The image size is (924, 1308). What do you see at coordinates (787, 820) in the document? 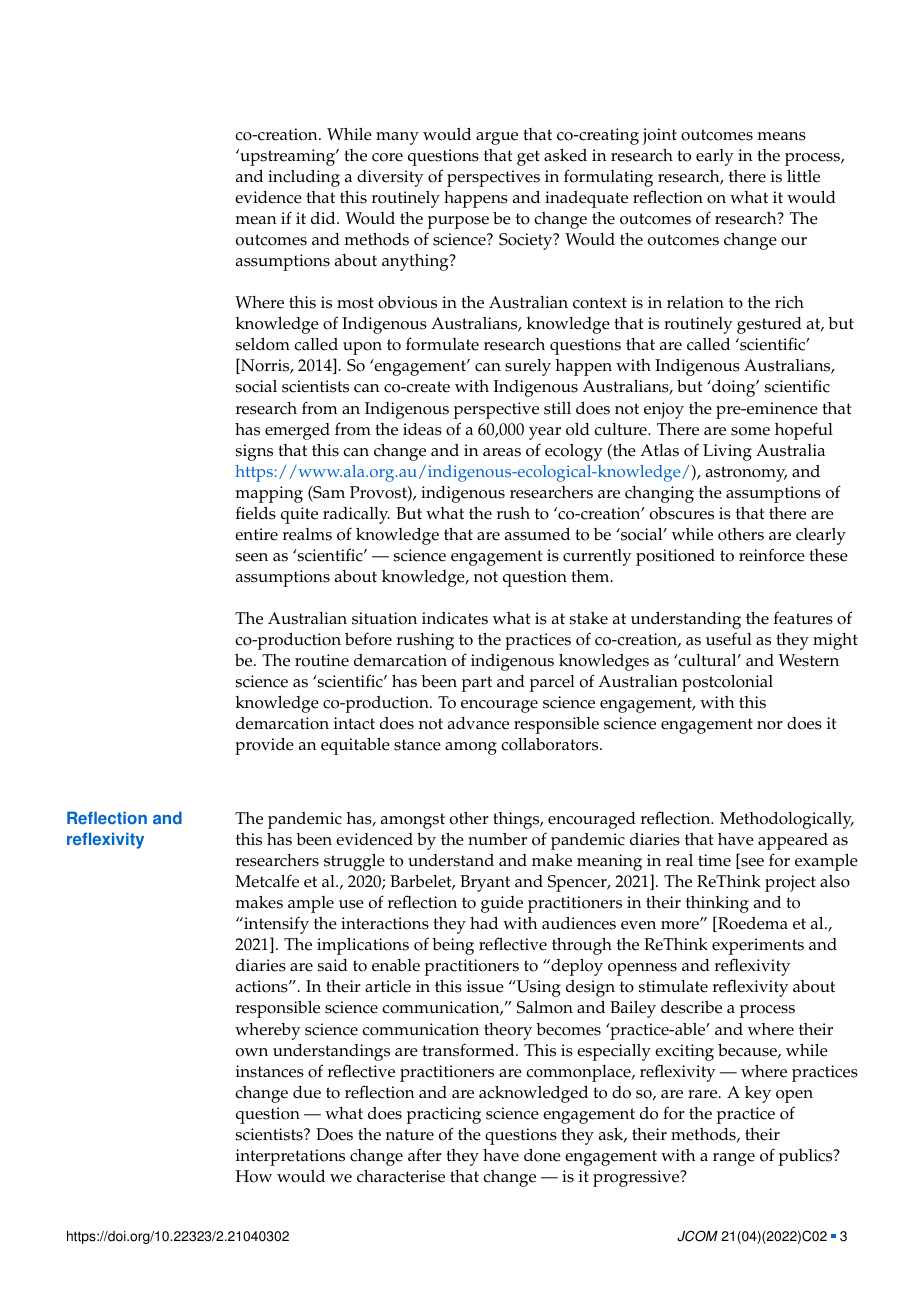
I see `Methodologically` at bounding box center [787, 820].
